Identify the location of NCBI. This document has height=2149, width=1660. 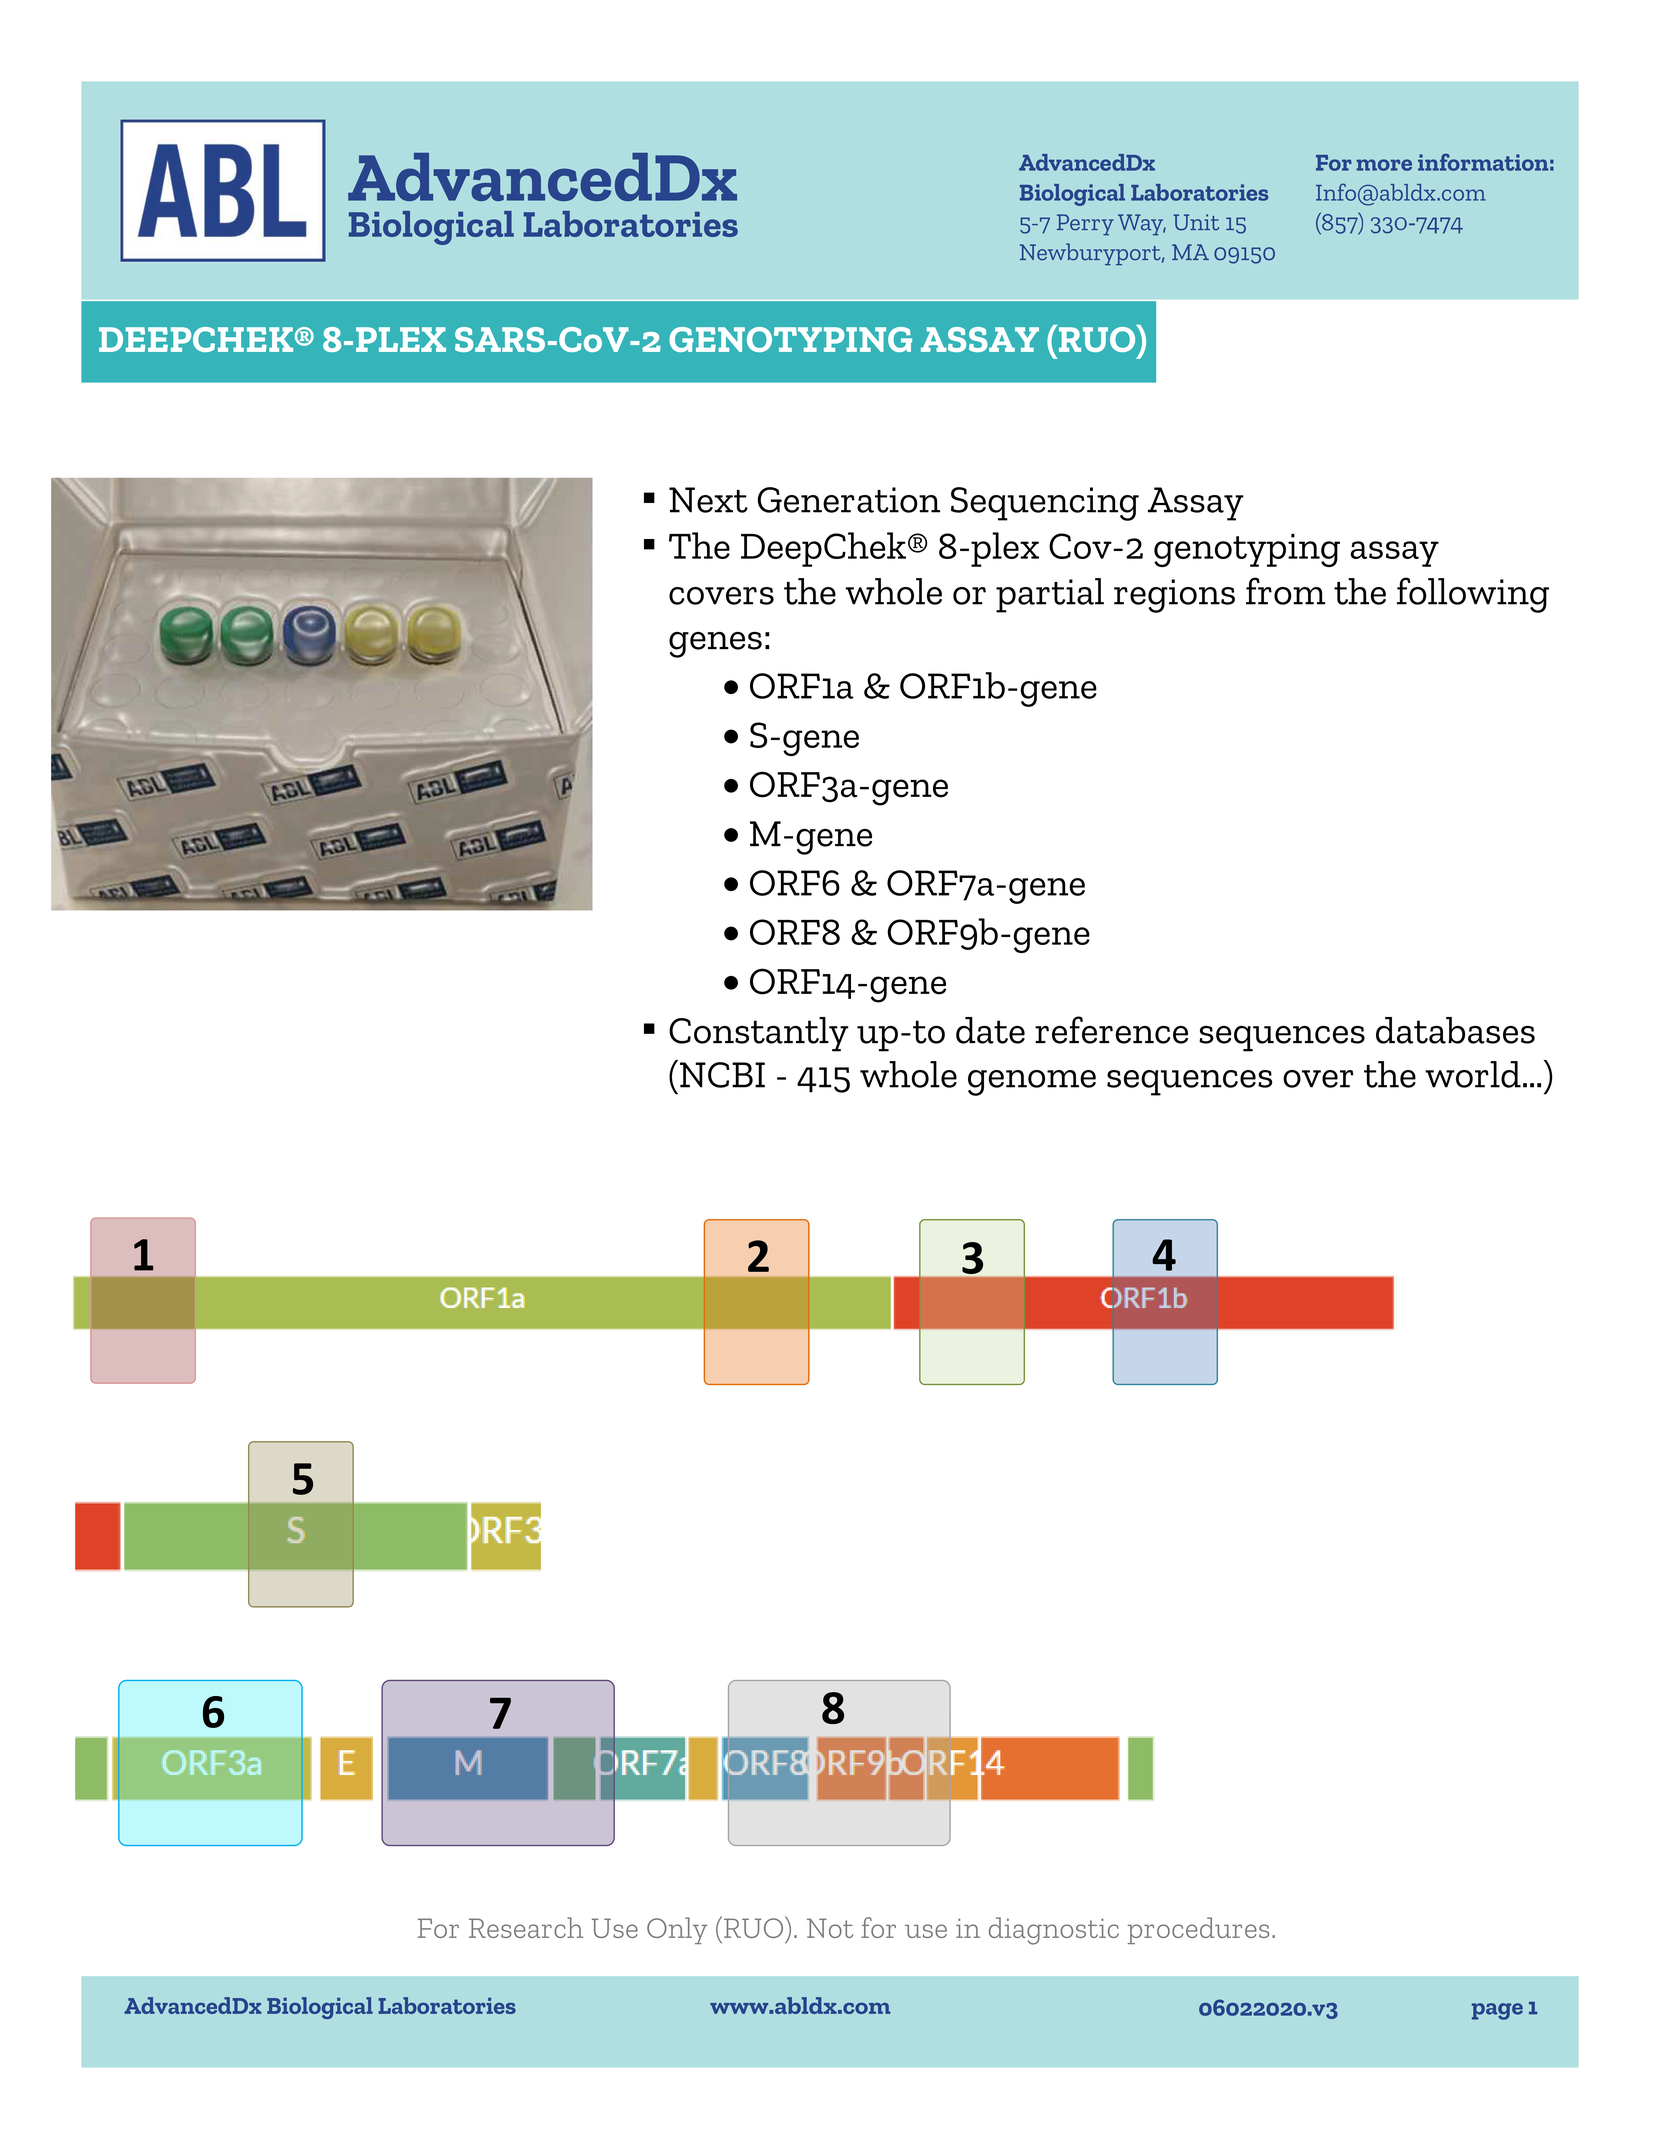
(722, 1075).
